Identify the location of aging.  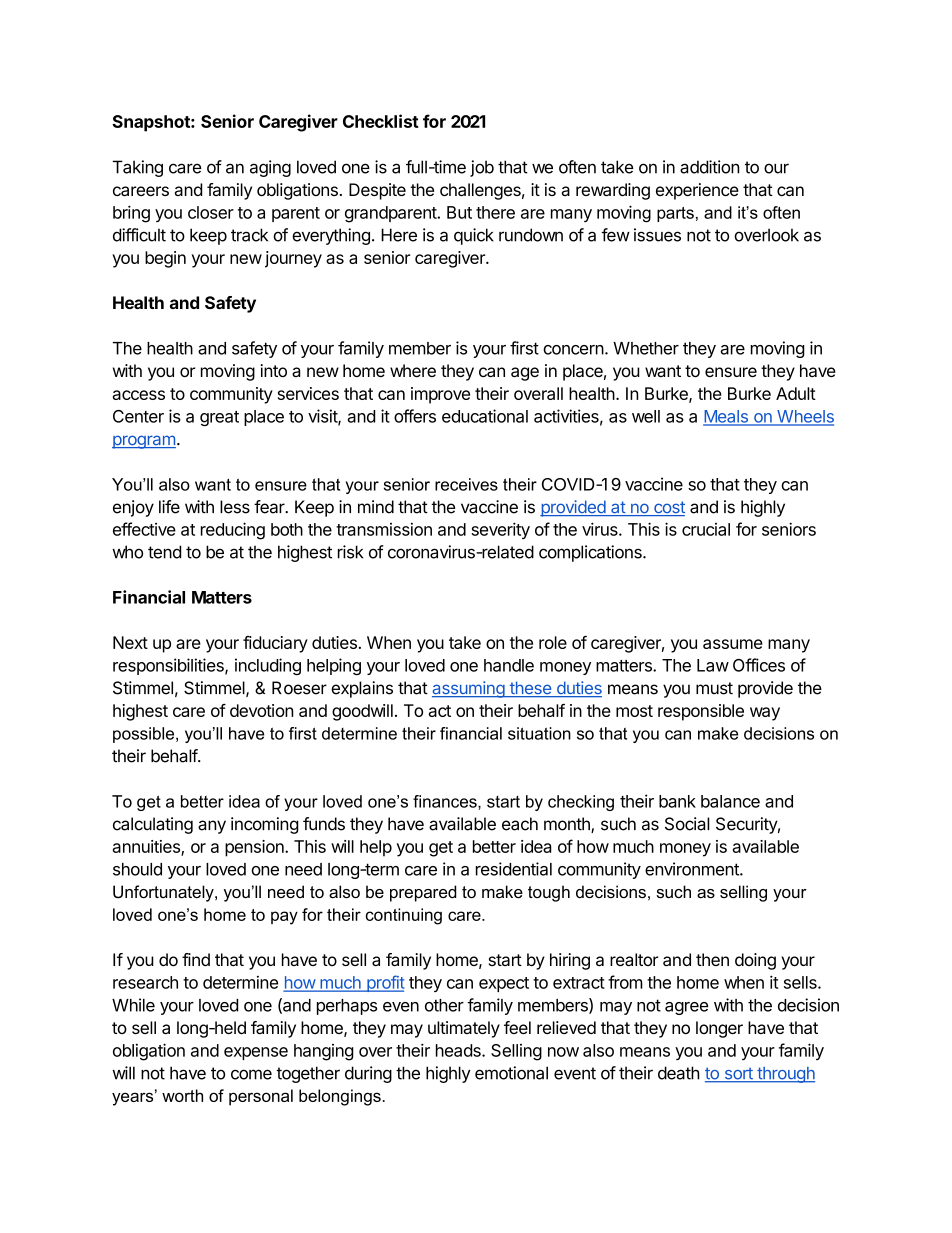
(270, 168).
